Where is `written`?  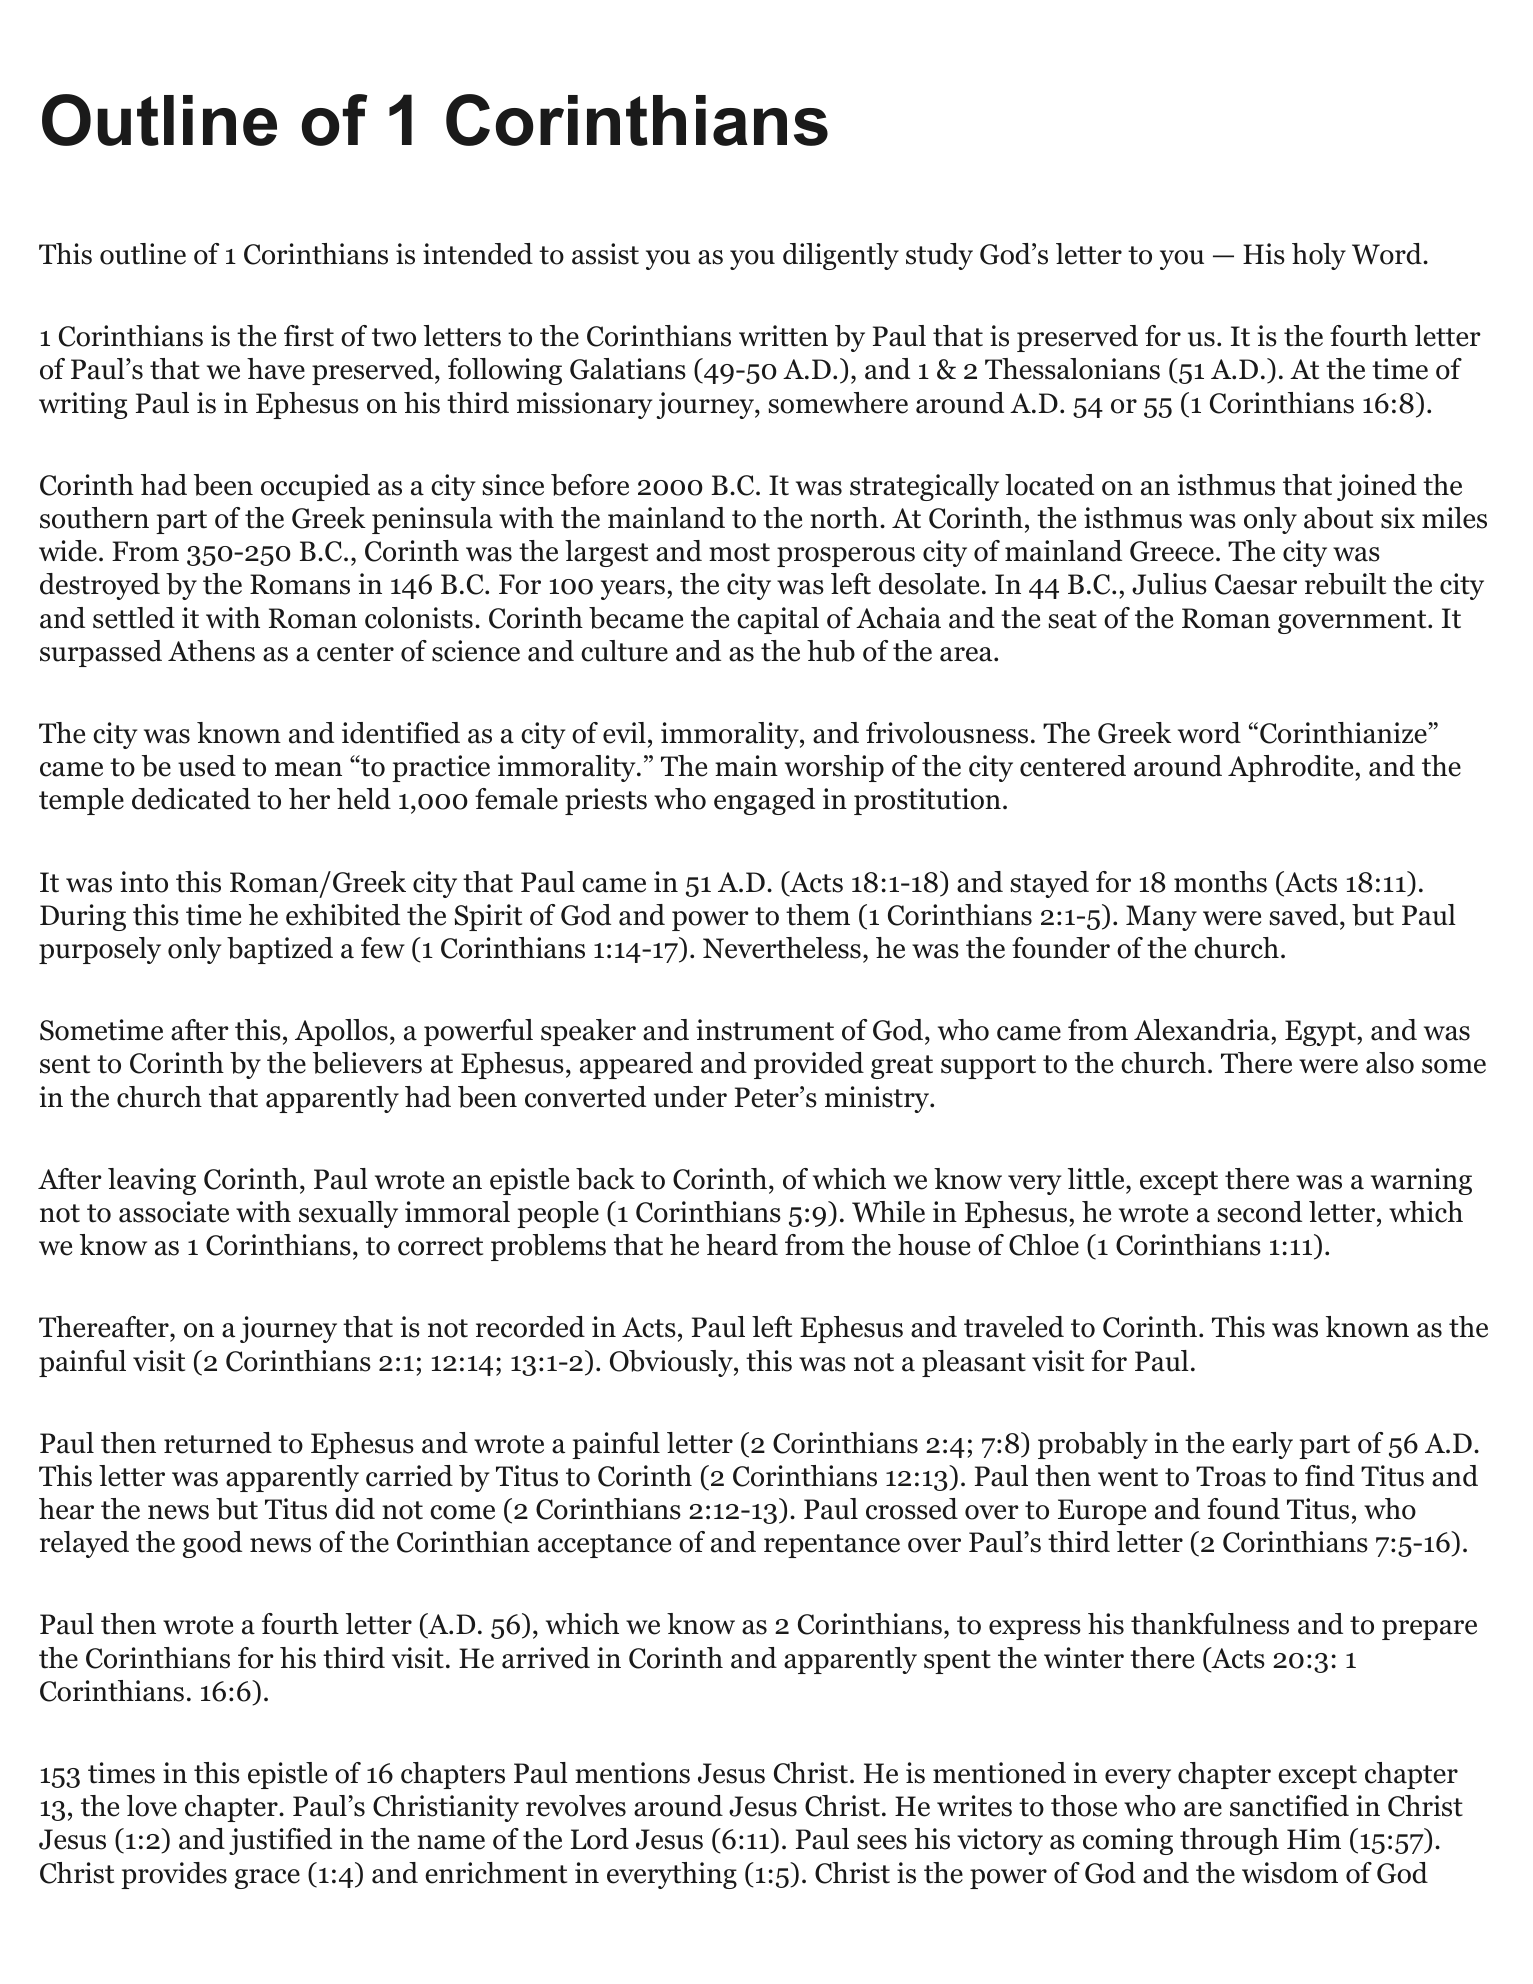
written is located at coordinates (783, 336).
